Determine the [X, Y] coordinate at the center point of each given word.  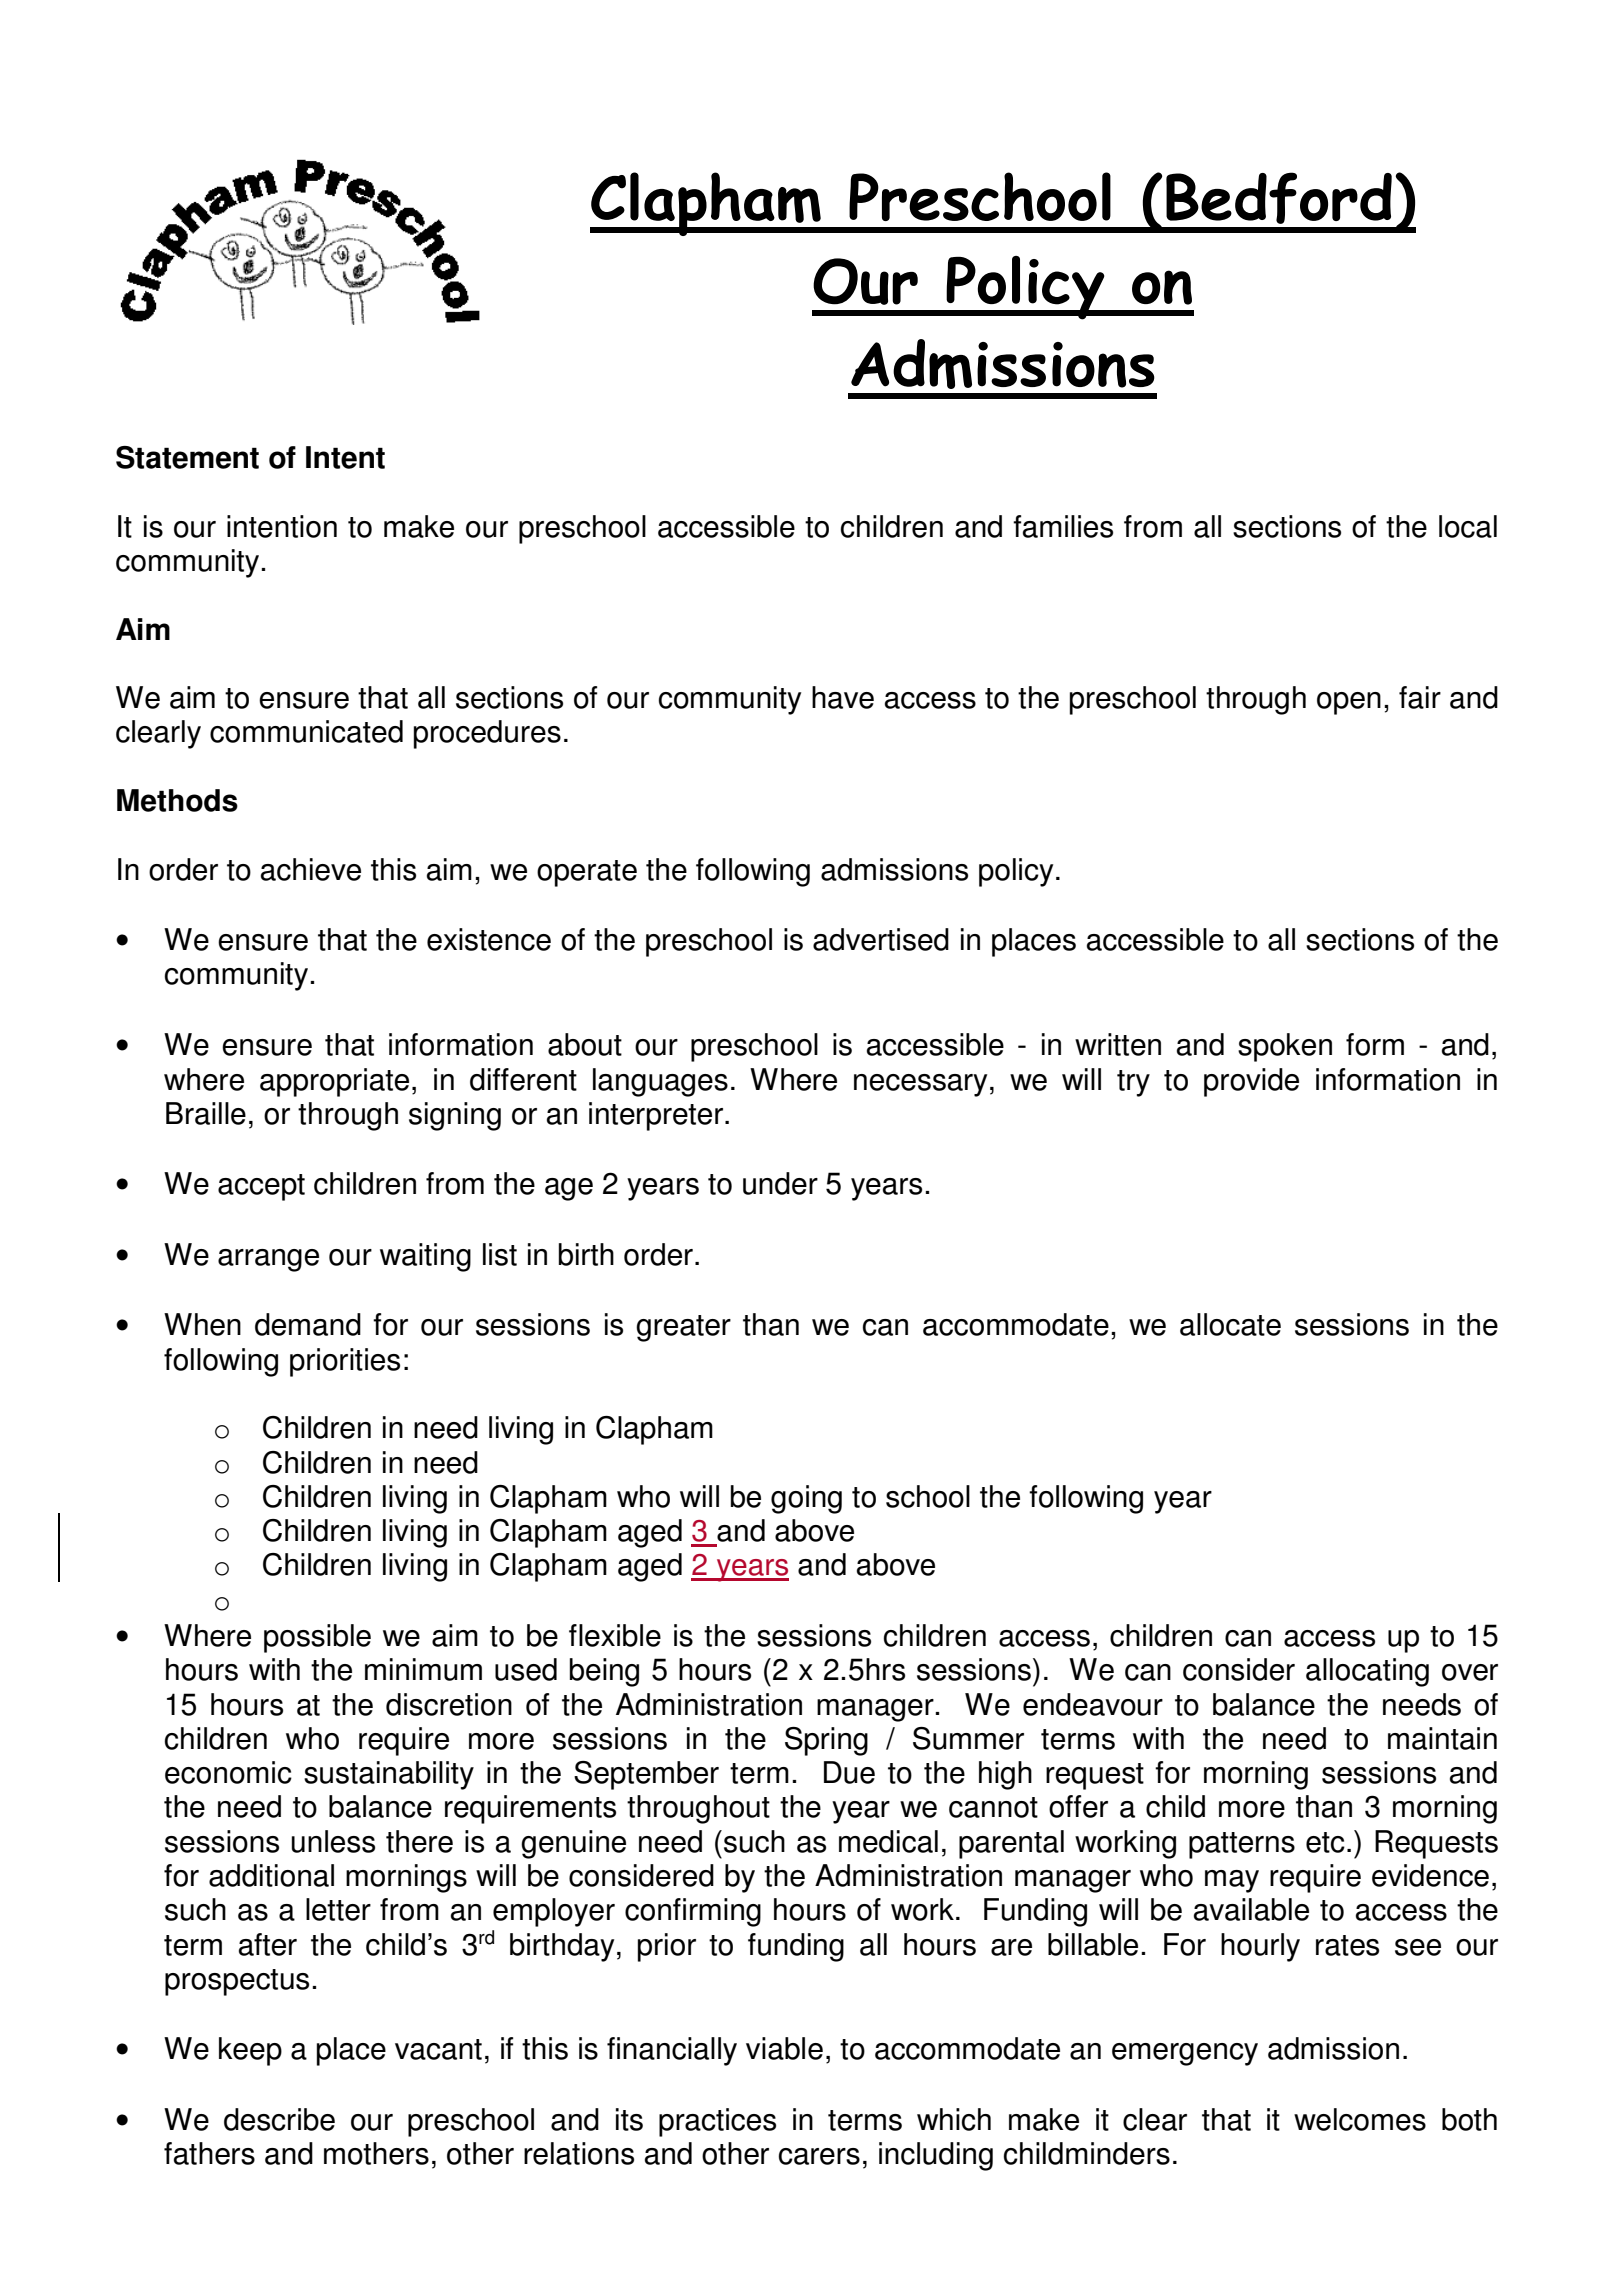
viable [784, 2048]
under [780, 1183]
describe [279, 2119]
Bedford [1279, 198]
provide [1251, 1082]
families [1063, 526]
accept [261, 1187]
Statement [187, 457]
